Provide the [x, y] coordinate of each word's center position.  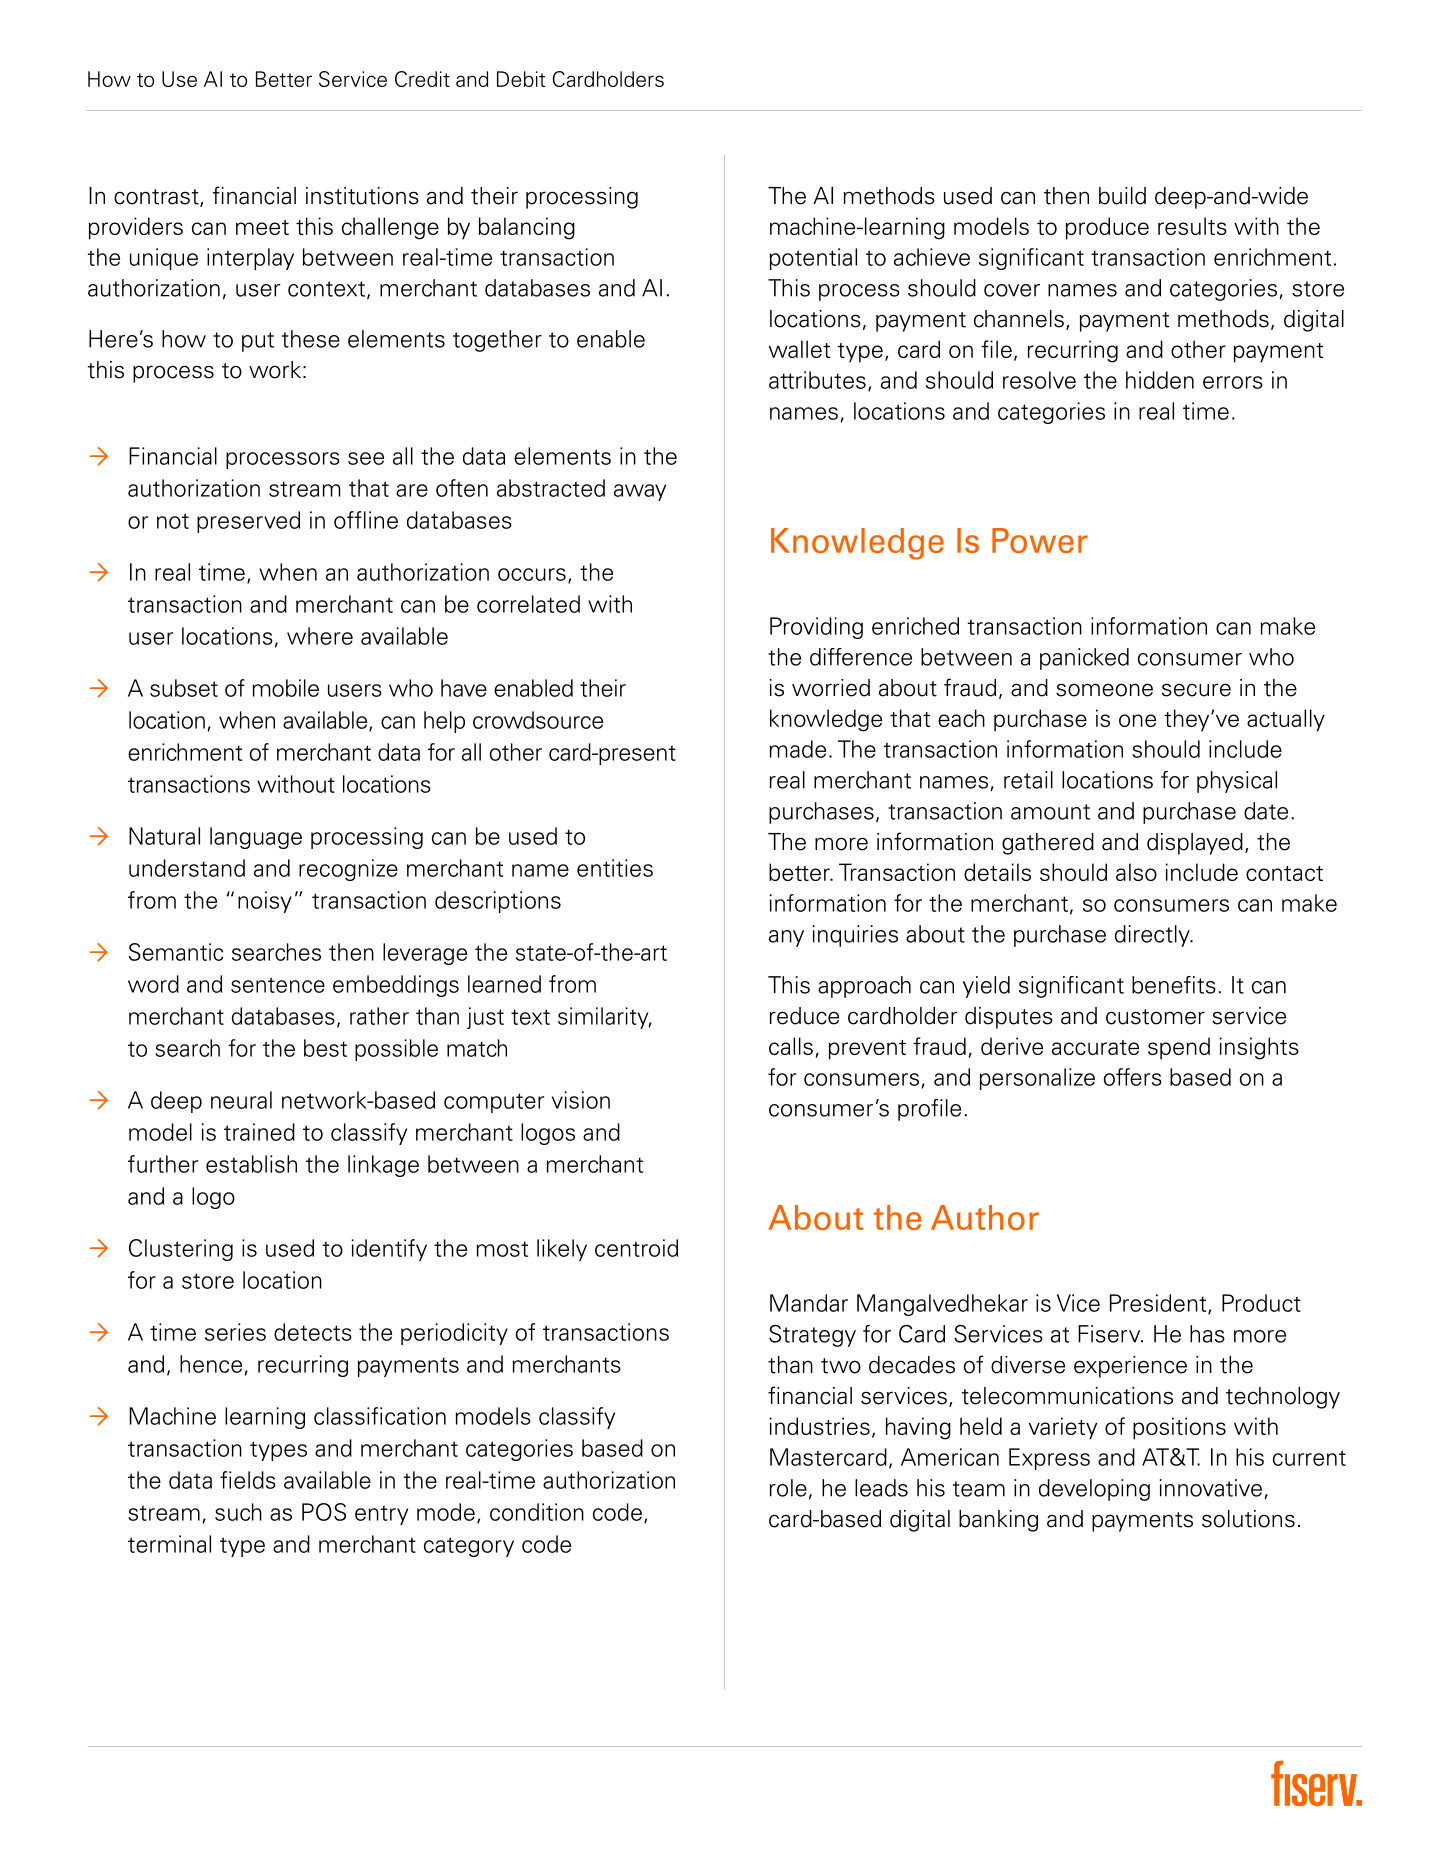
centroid [636, 1248]
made [797, 749]
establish [251, 1164]
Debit [521, 79]
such [238, 1512]
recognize [348, 870]
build [1122, 196]
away [640, 492]
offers [1133, 1077]
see [366, 458]
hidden [1160, 380]
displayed [1195, 844]
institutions [362, 196]
